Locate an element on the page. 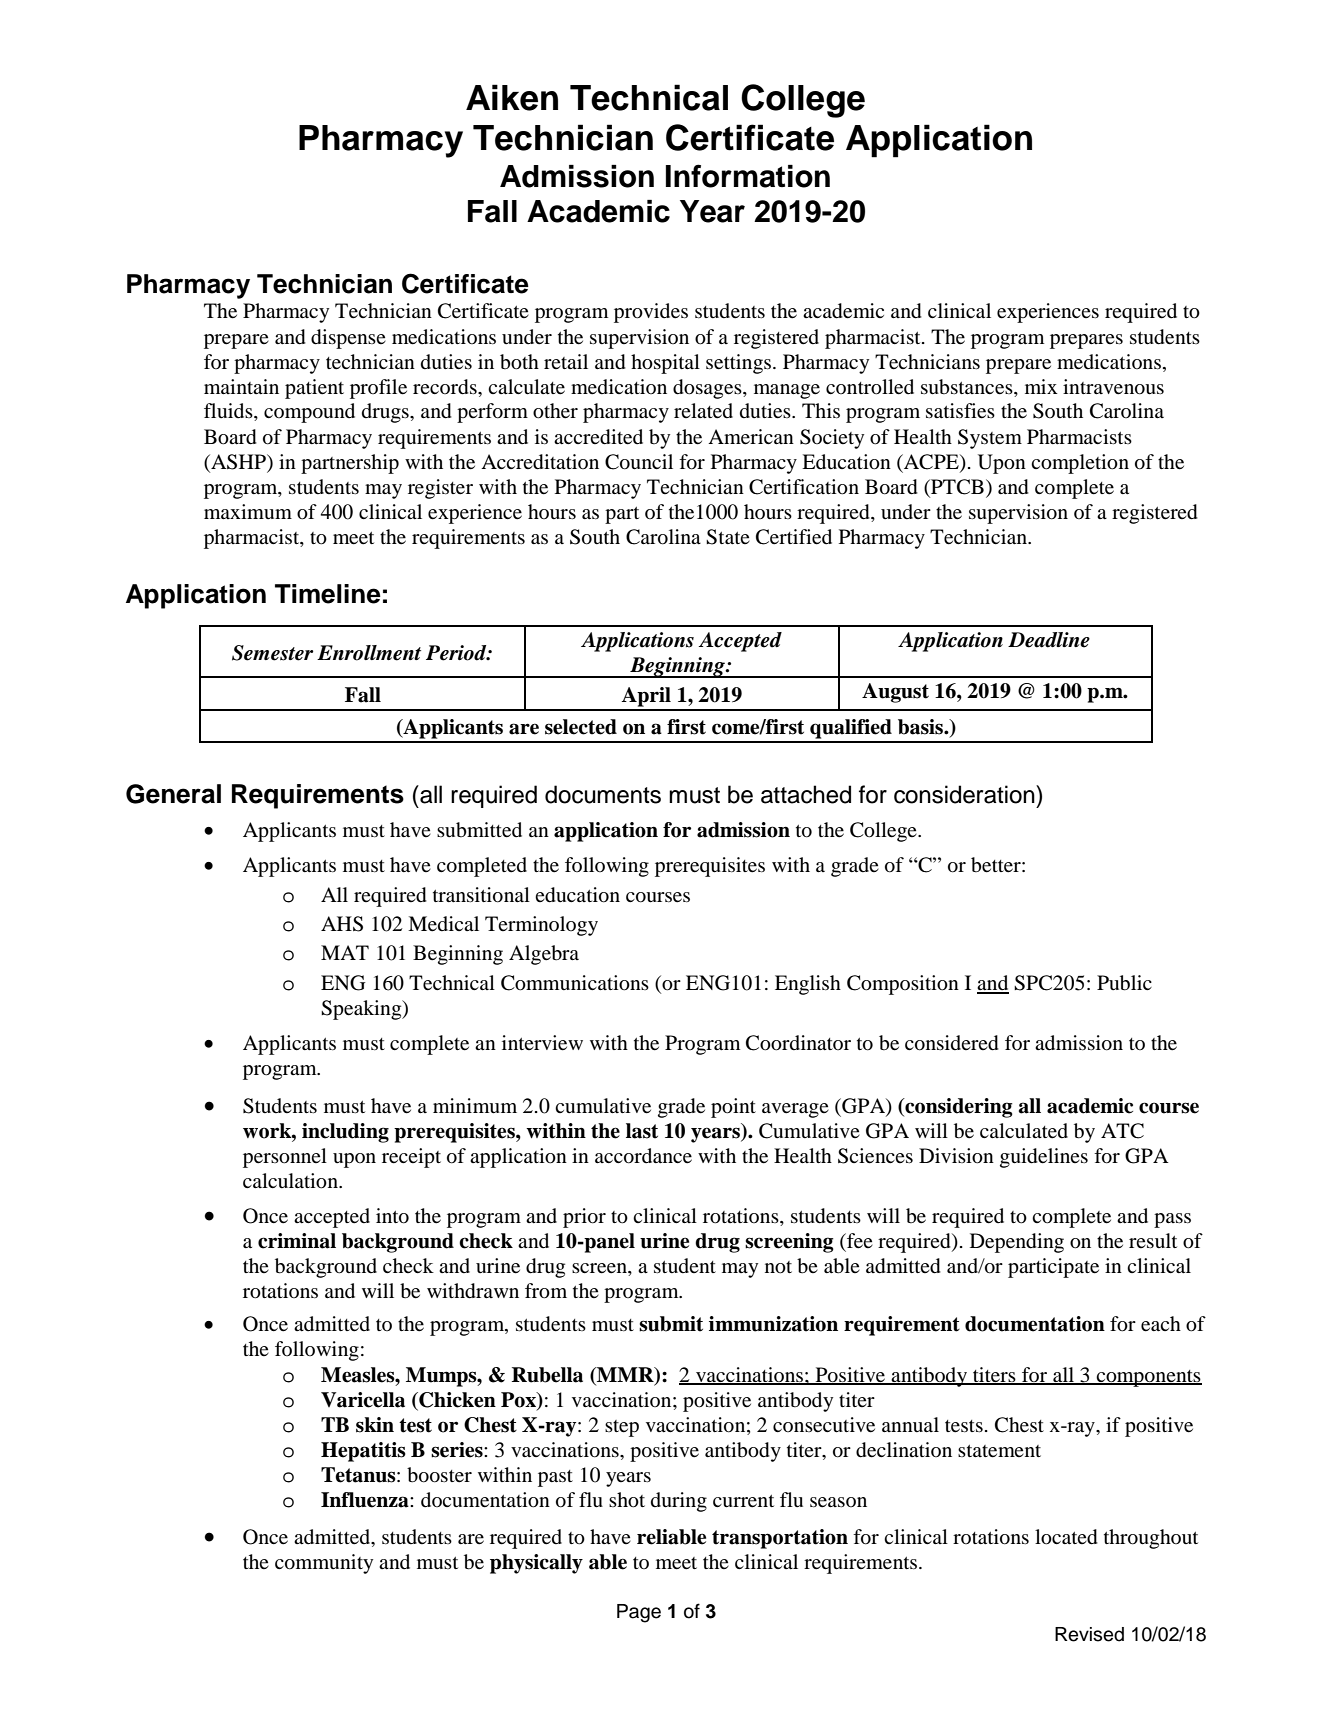 The height and width of the document is (1724, 1332). mix is located at coordinates (1041, 386).
